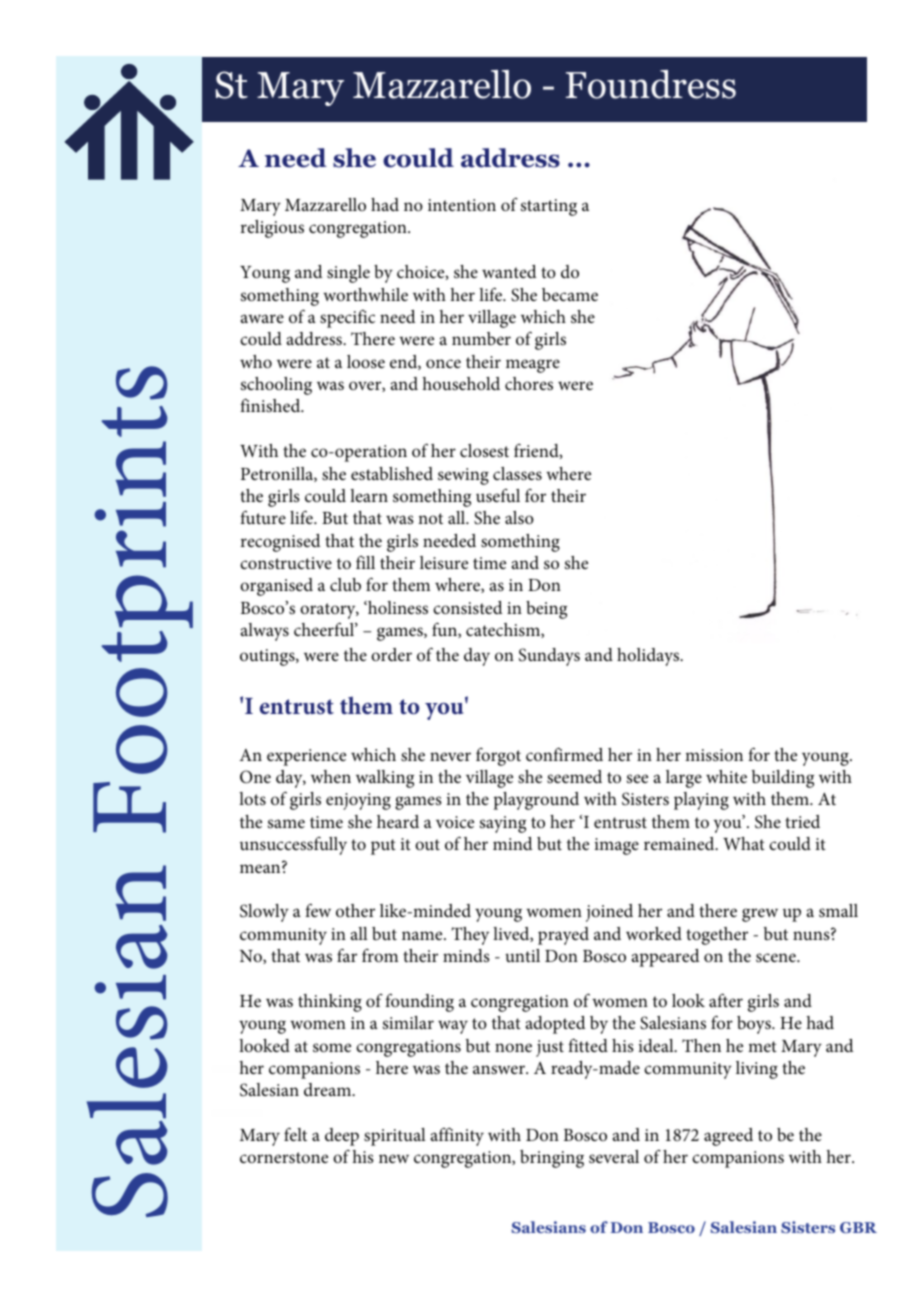 The image size is (924, 1308). I want to click on confirmed, so click(564, 754).
